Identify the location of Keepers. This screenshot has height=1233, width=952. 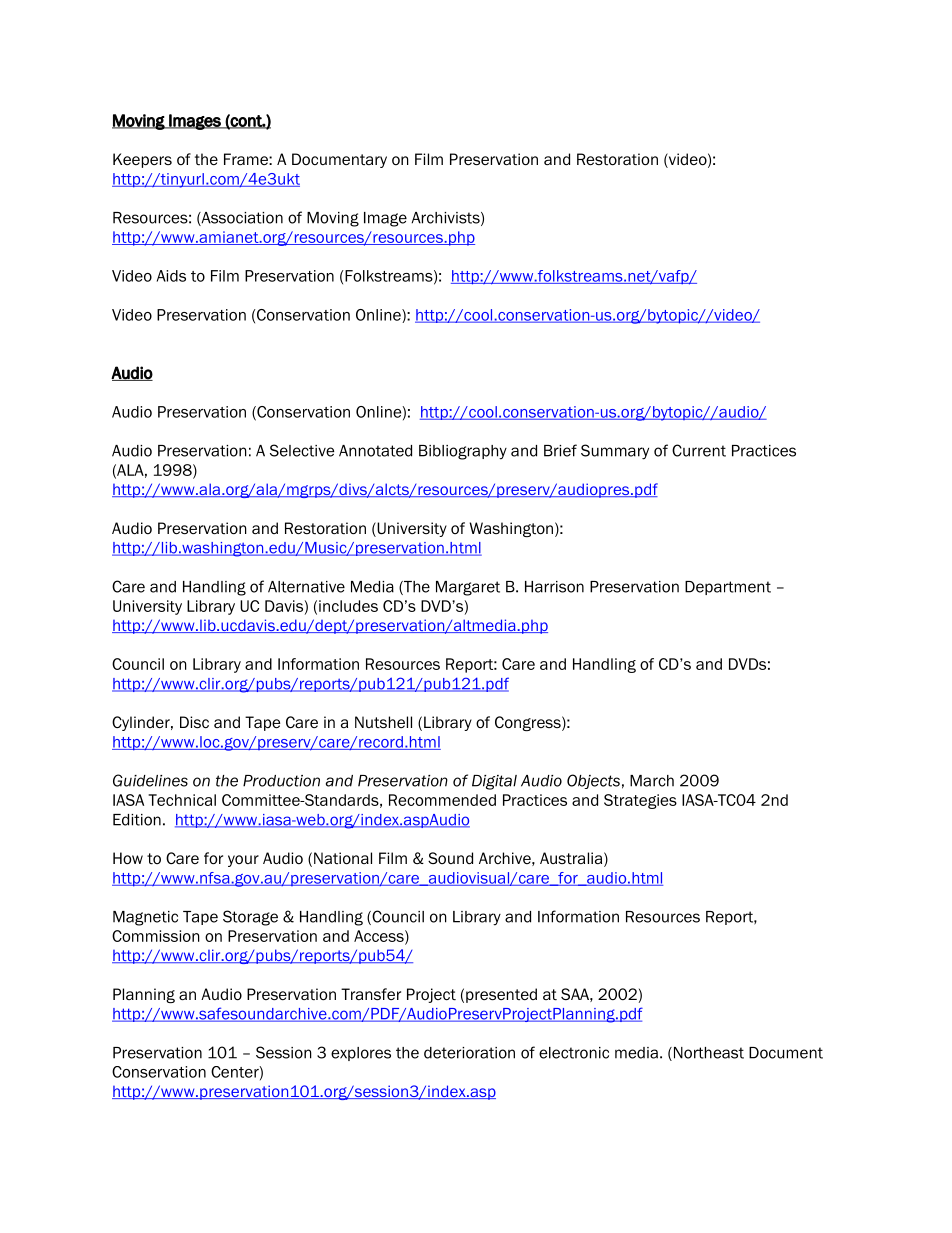
(142, 160).
